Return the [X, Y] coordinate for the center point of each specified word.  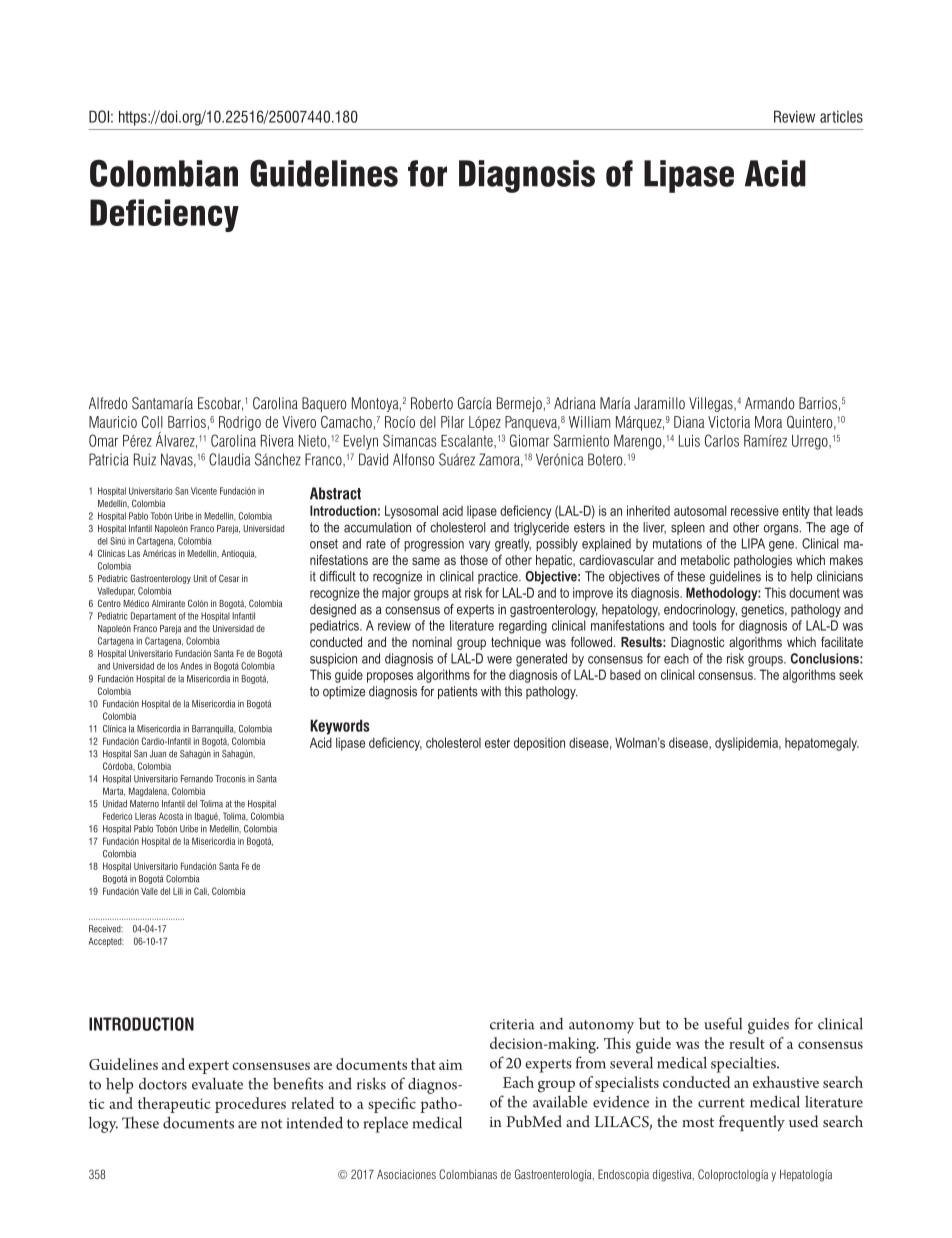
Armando [770, 403]
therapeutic [174, 1105]
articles [841, 117]
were [499, 660]
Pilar [452, 422]
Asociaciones [406, 1174]
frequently [752, 1123]
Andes [192, 666]
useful [723, 1023]
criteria [512, 1024]
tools [704, 625]
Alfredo [108, 403]
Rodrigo [240, 423]
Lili [178, 891]
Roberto [432, 403]
